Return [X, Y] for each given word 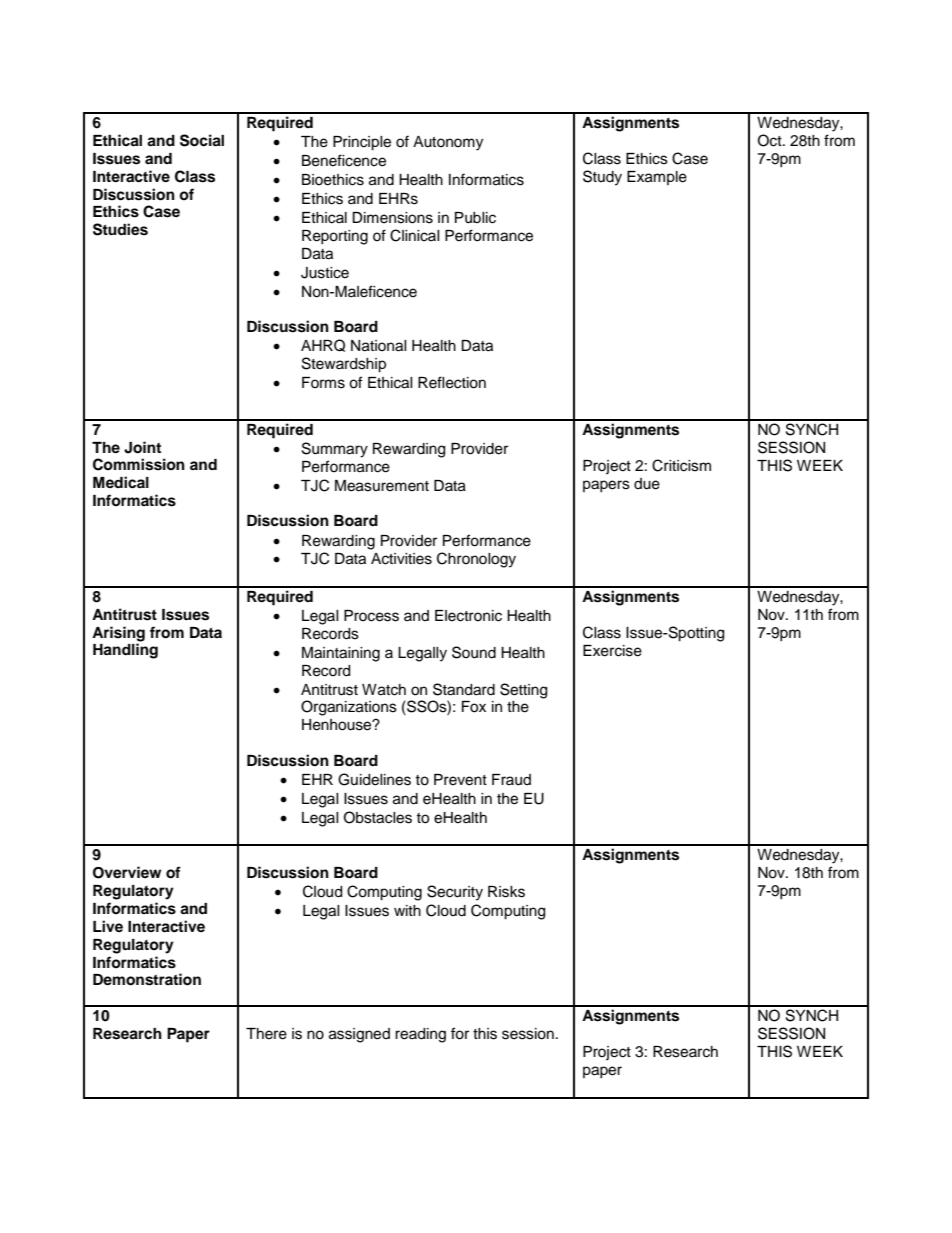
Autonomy [448, 143]
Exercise [612, 651]
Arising [118, 634]
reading [420, 1035]
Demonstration [147, 979]
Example [657, 178]
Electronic [468, 616]
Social [202, 140]
